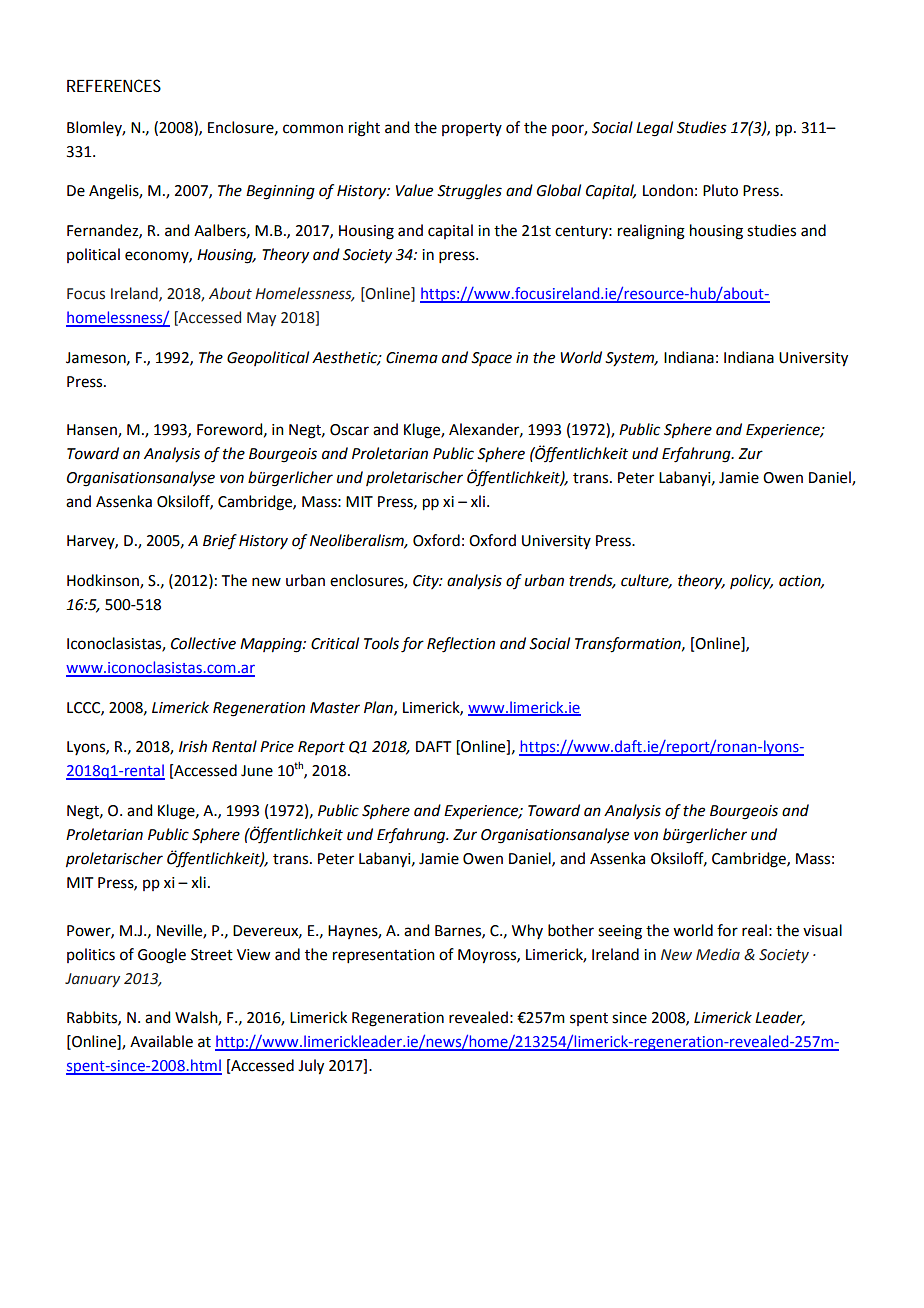 The width and height of the screenshot is (924, 1308). I want to click on Tools, so click(381, 643).
